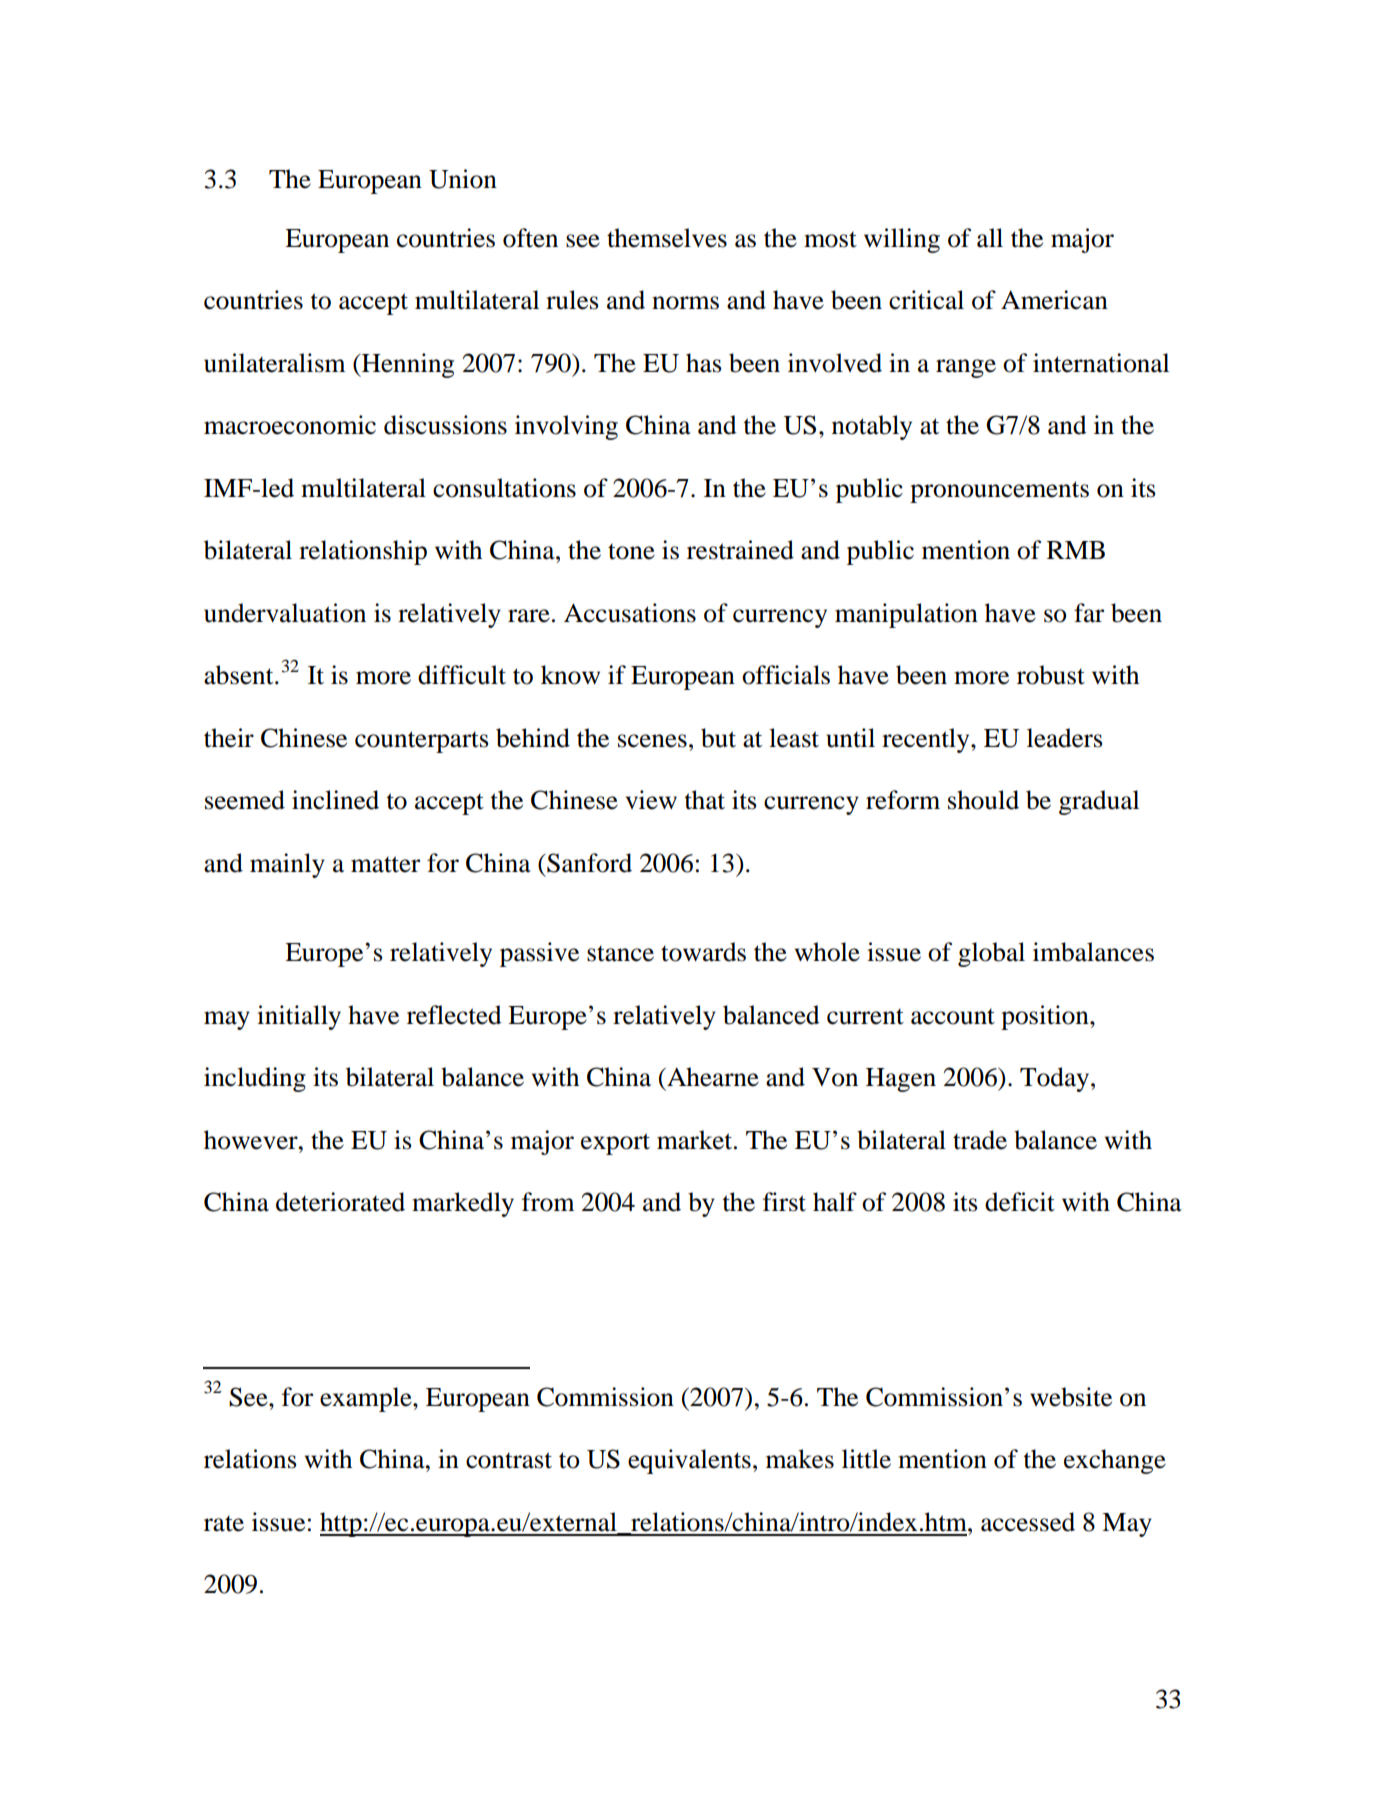  Describe the element at coordinates (902, 240) in the screenshot. I see `willing` at that location.
